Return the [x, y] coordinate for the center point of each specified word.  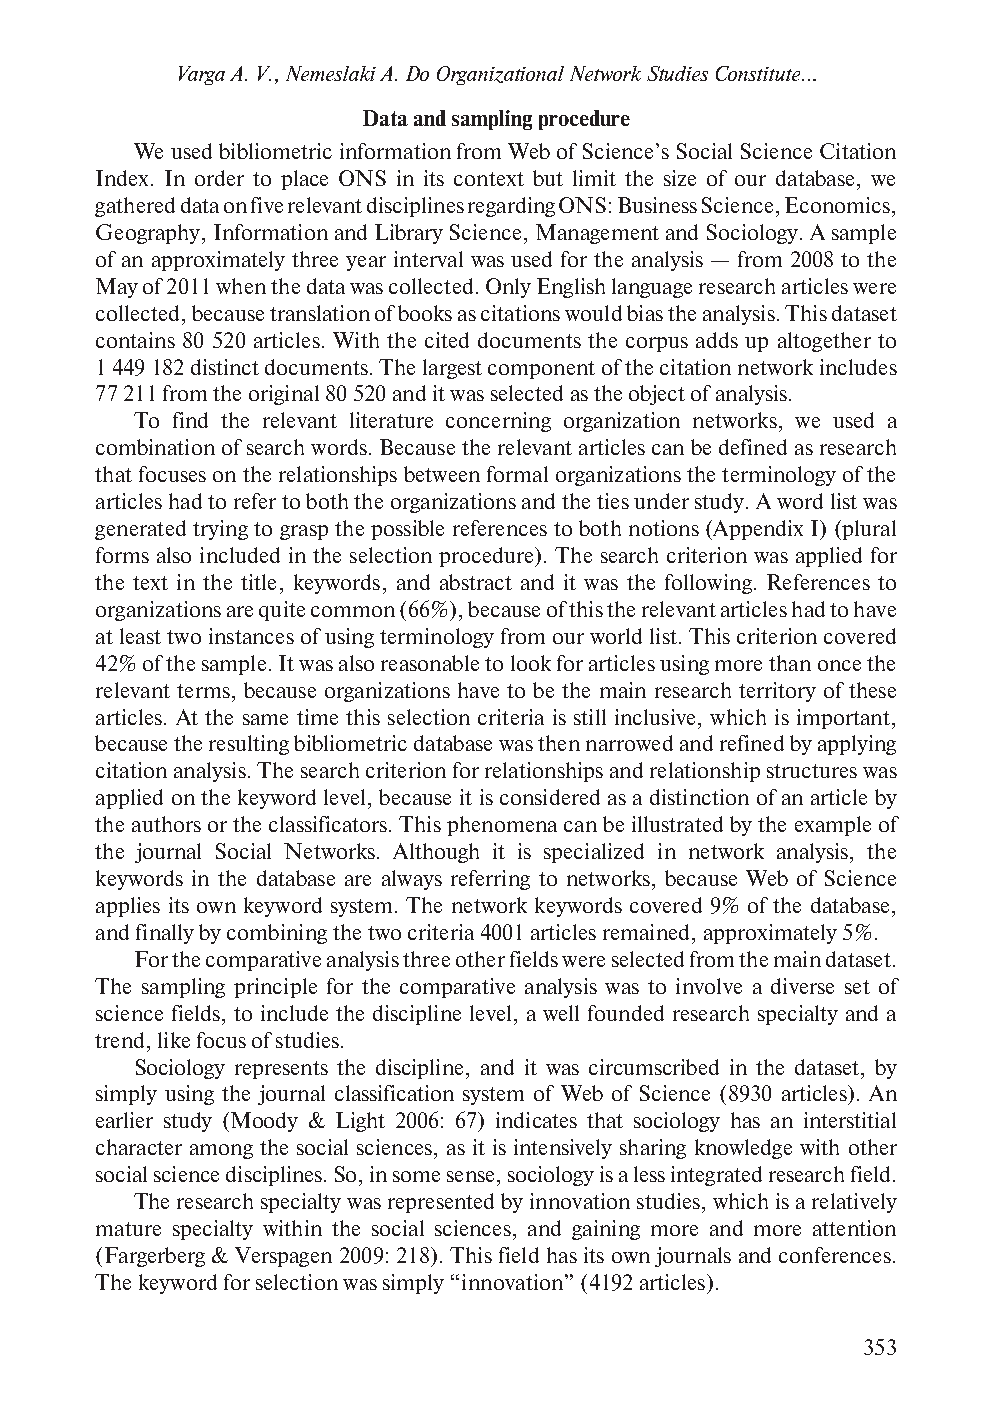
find [190, 420]
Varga [202, 75]
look [531, 663]
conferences [835, 1255]
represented [441, 1203]
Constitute [759, 73]
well [561, 1013]
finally [165, 934]
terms [203, 691]
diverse [802, 986]
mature [128, 1229]
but [548, 178]
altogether [824, 342]
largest [452, 369]
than [790, 663]
